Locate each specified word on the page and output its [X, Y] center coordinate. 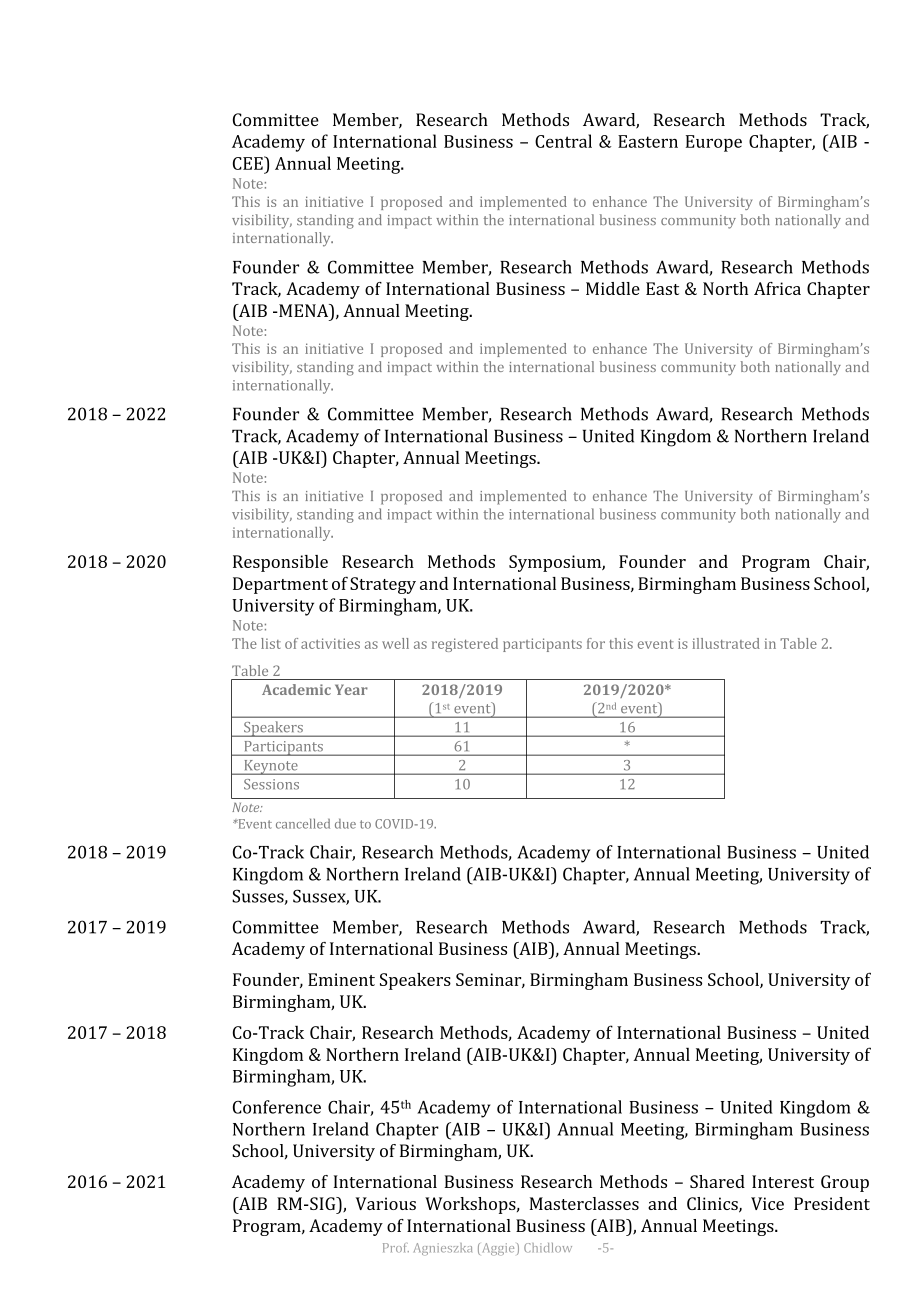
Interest [783, 1181]
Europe [714, 143]
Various [385, 1203]
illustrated [726, 643]
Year [351, 689]
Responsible [280, 563]
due [345, 824]
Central [563, 141]
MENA [304, 310]
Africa [777, 288]
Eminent [341, 979]
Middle [613, 288]
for [596, 643]
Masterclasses [584, 1203]
